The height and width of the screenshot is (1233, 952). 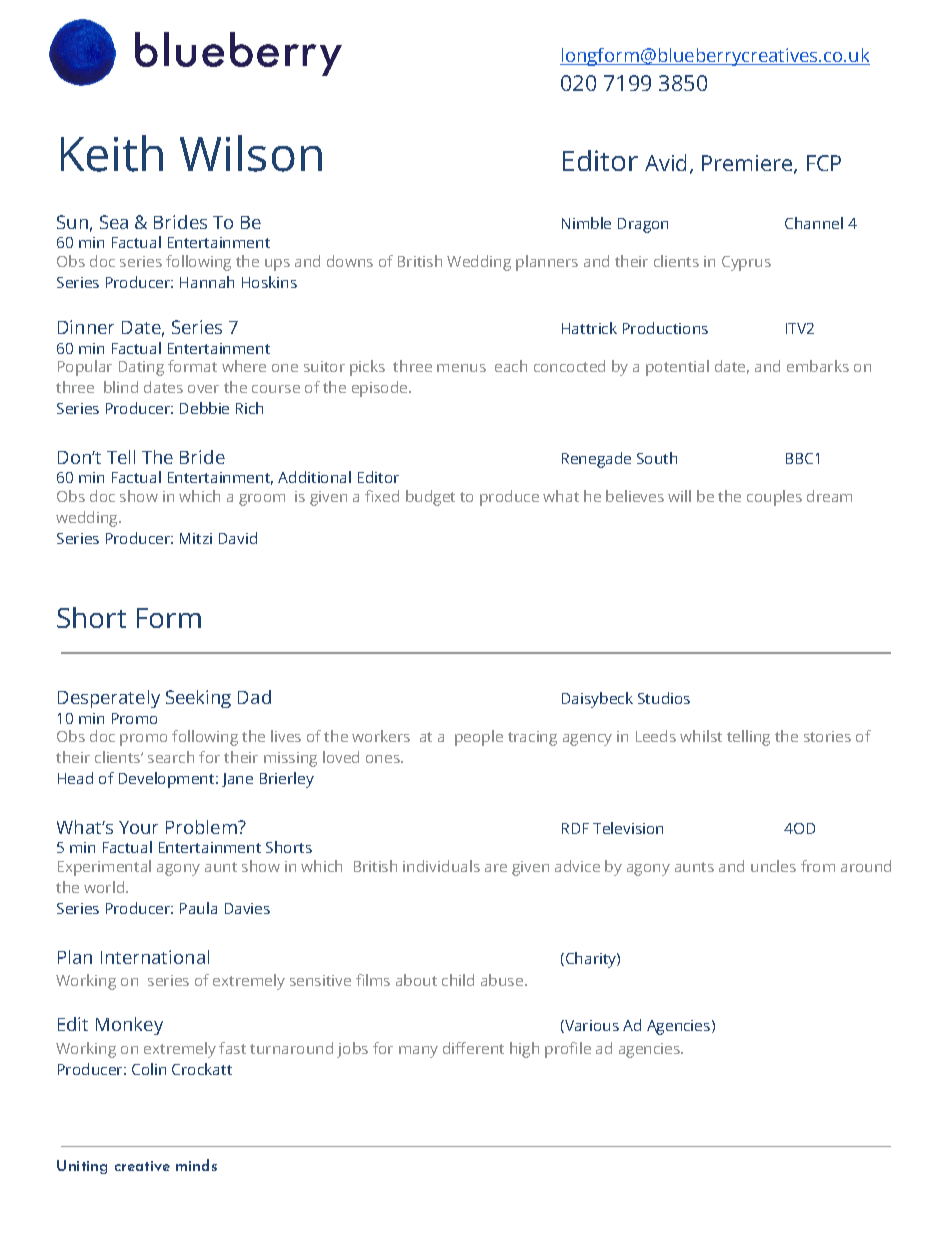 I want to click on Keith, so click(x=112, y=153).
